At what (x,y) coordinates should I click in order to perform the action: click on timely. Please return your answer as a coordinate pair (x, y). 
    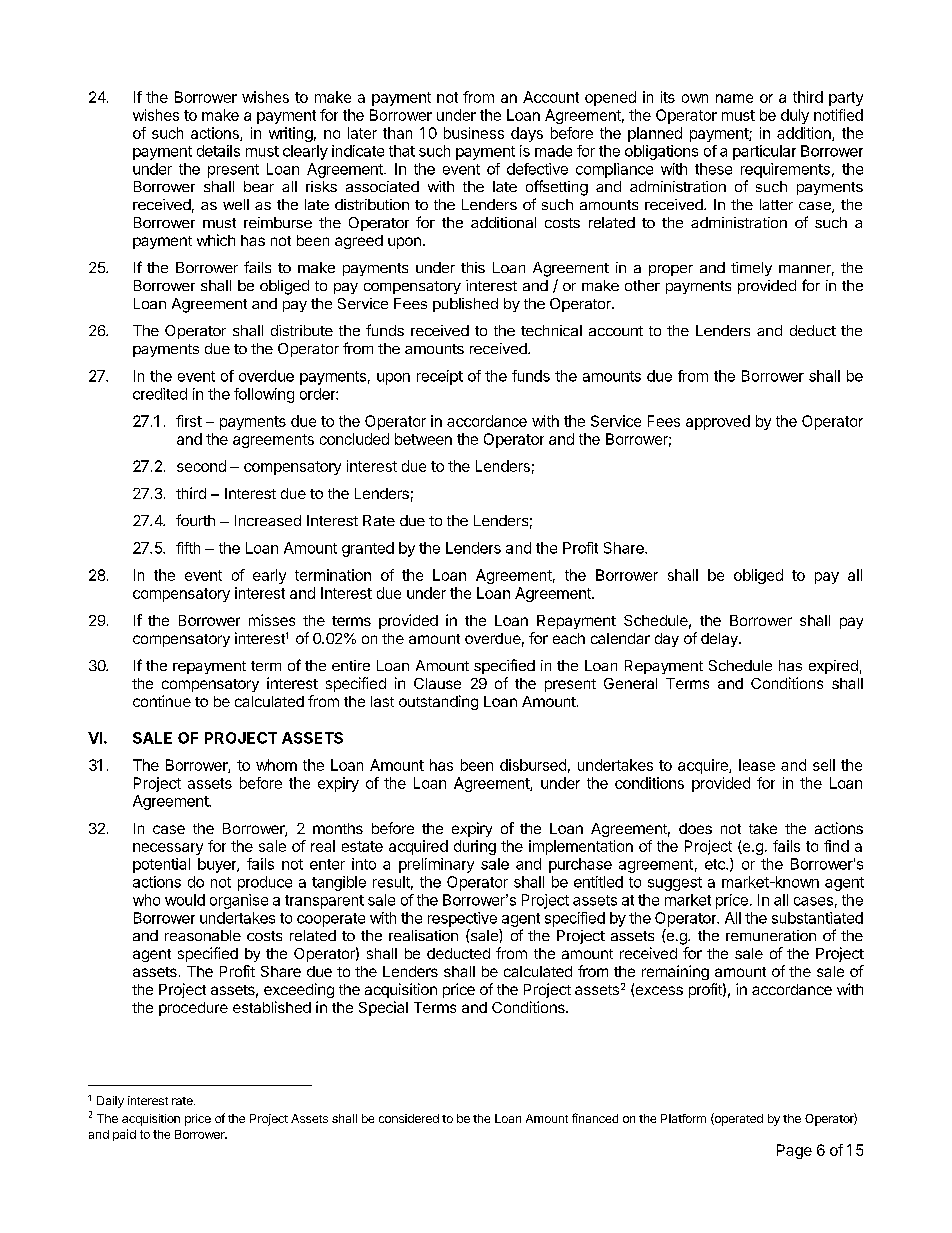
    Looking at the image, I should click on (751, 269).
